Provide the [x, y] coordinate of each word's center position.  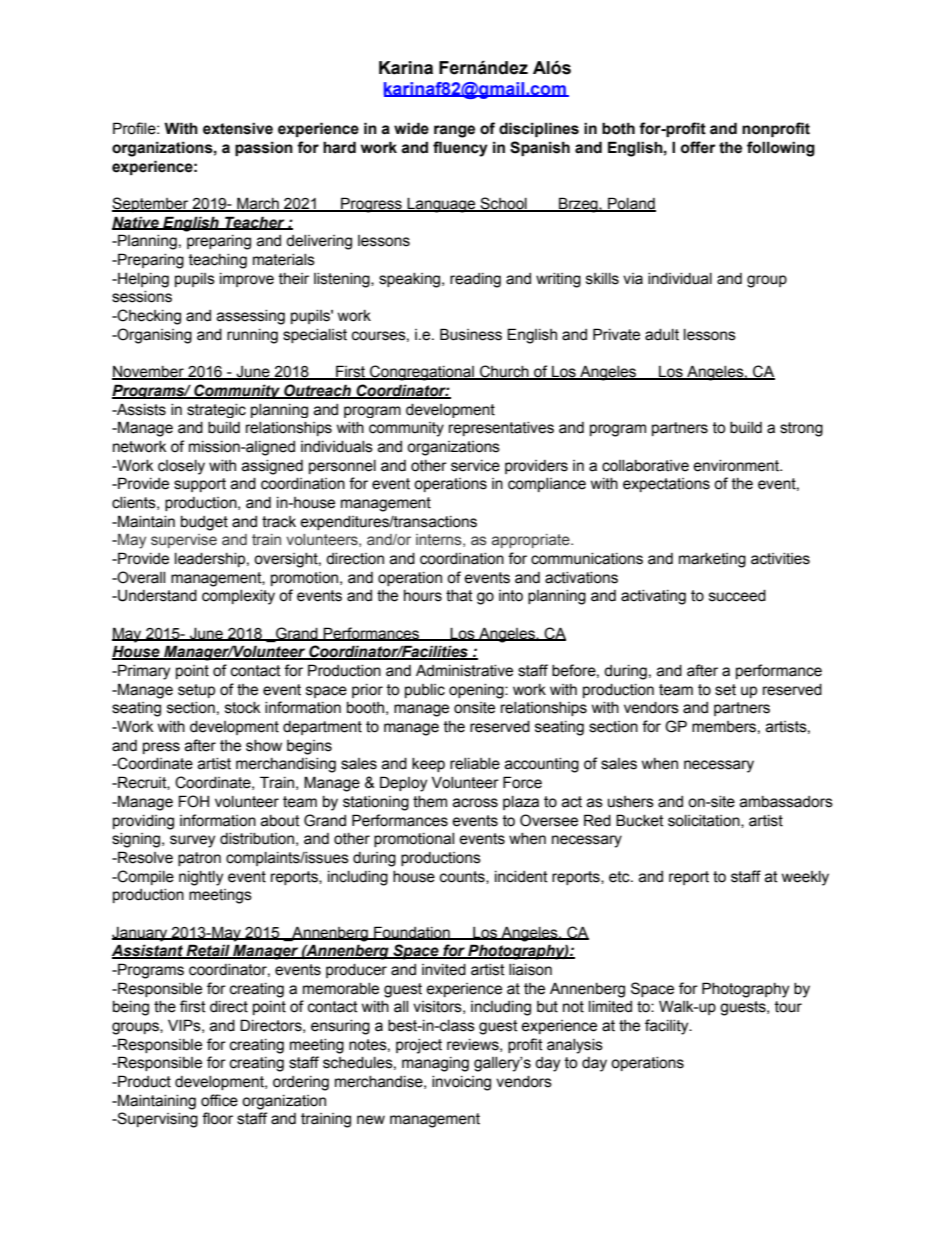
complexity [238, 597]
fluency [460, 149]
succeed [737, 596]
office [219, 1100]
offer [698, 147]
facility [668, 1027]
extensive [238, 128]
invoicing [461, 1083]
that [459, 596]
